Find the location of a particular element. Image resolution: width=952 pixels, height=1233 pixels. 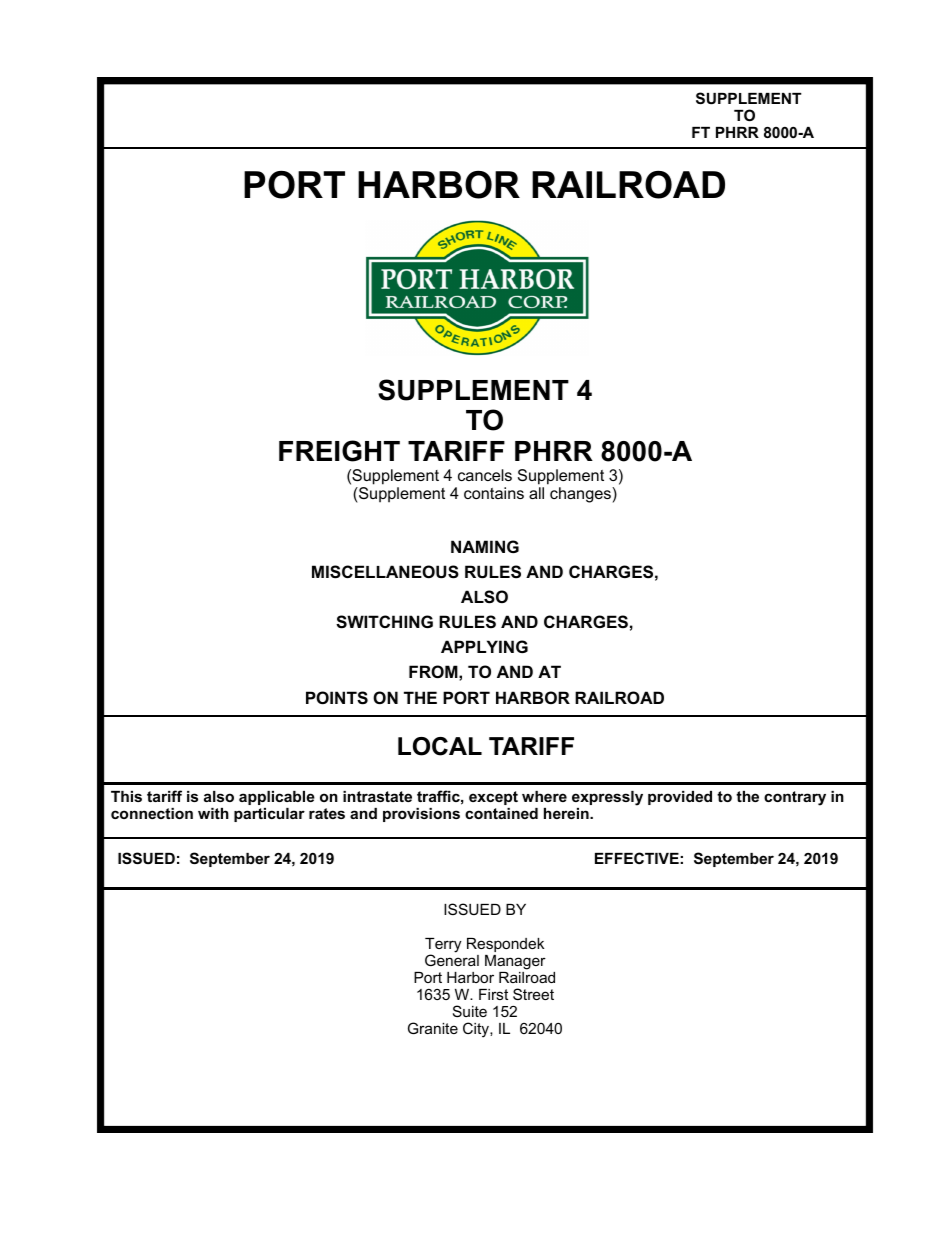

applicable is located at coordinates (277, 798).
